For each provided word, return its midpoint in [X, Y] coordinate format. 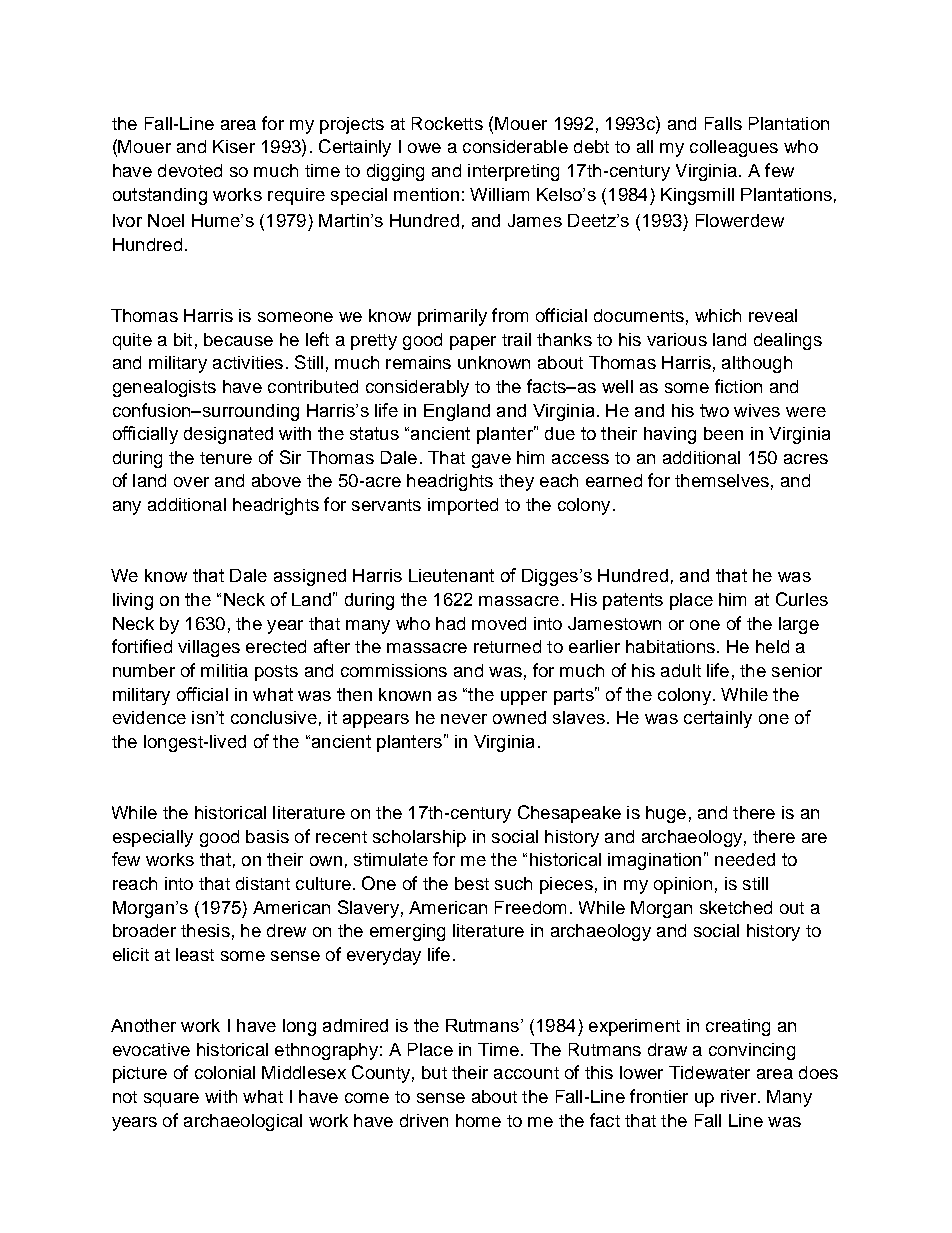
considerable [515, 146]
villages [209, 648]
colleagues [734, 148]
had [450, 623]
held [772, 646]
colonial [225, 1072]
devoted [190, 170]
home [478, 1120]
